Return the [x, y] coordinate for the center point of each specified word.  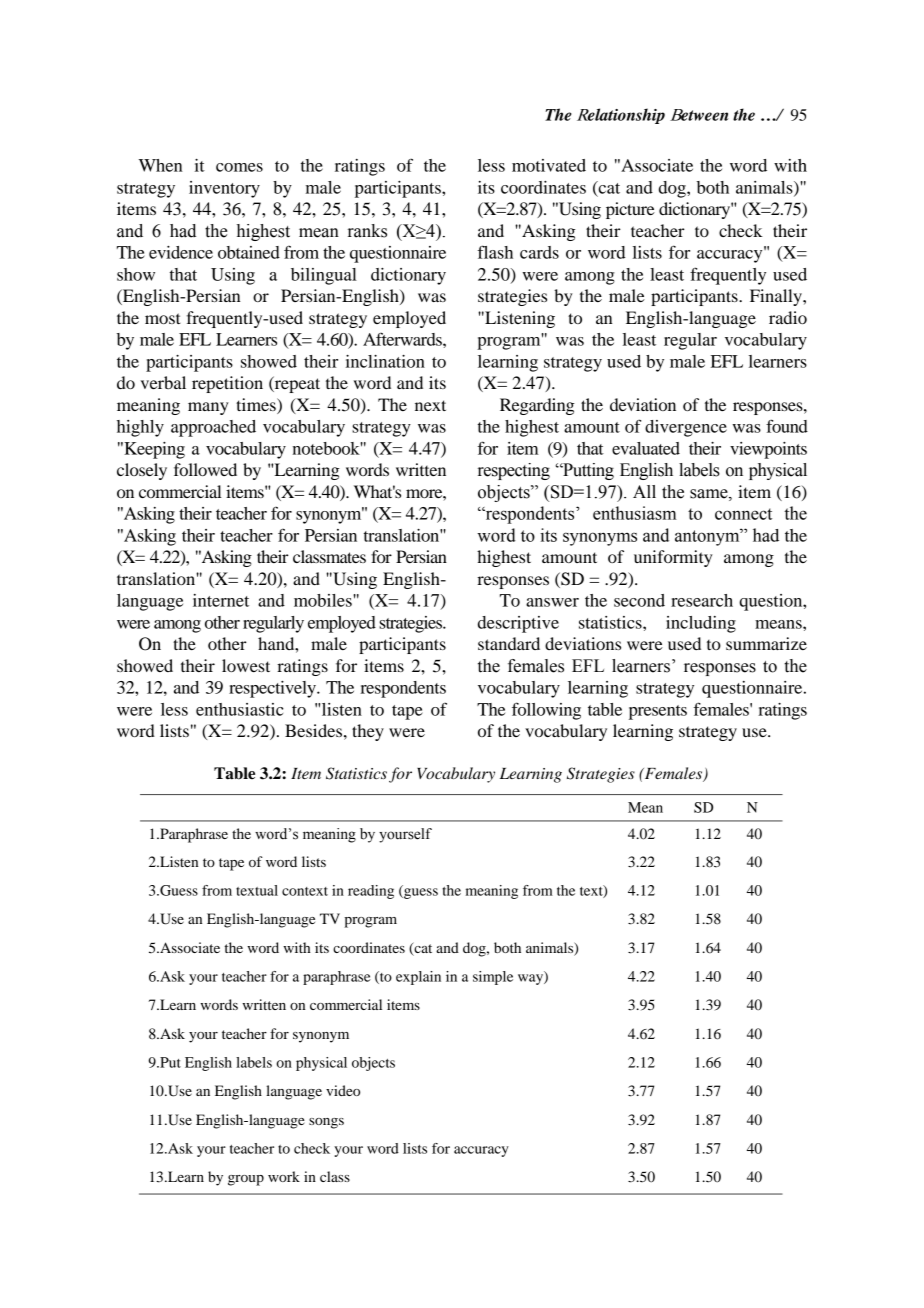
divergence [686, 428]
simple [493, 978]
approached [213, 428]
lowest [246, 665]
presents [658, 712]
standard [509, 643]
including [701, 624]
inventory [224, 189]
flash [495, 252]
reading [371, 892]
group [246, 1180]
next [430, 405]
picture [630, 210]
